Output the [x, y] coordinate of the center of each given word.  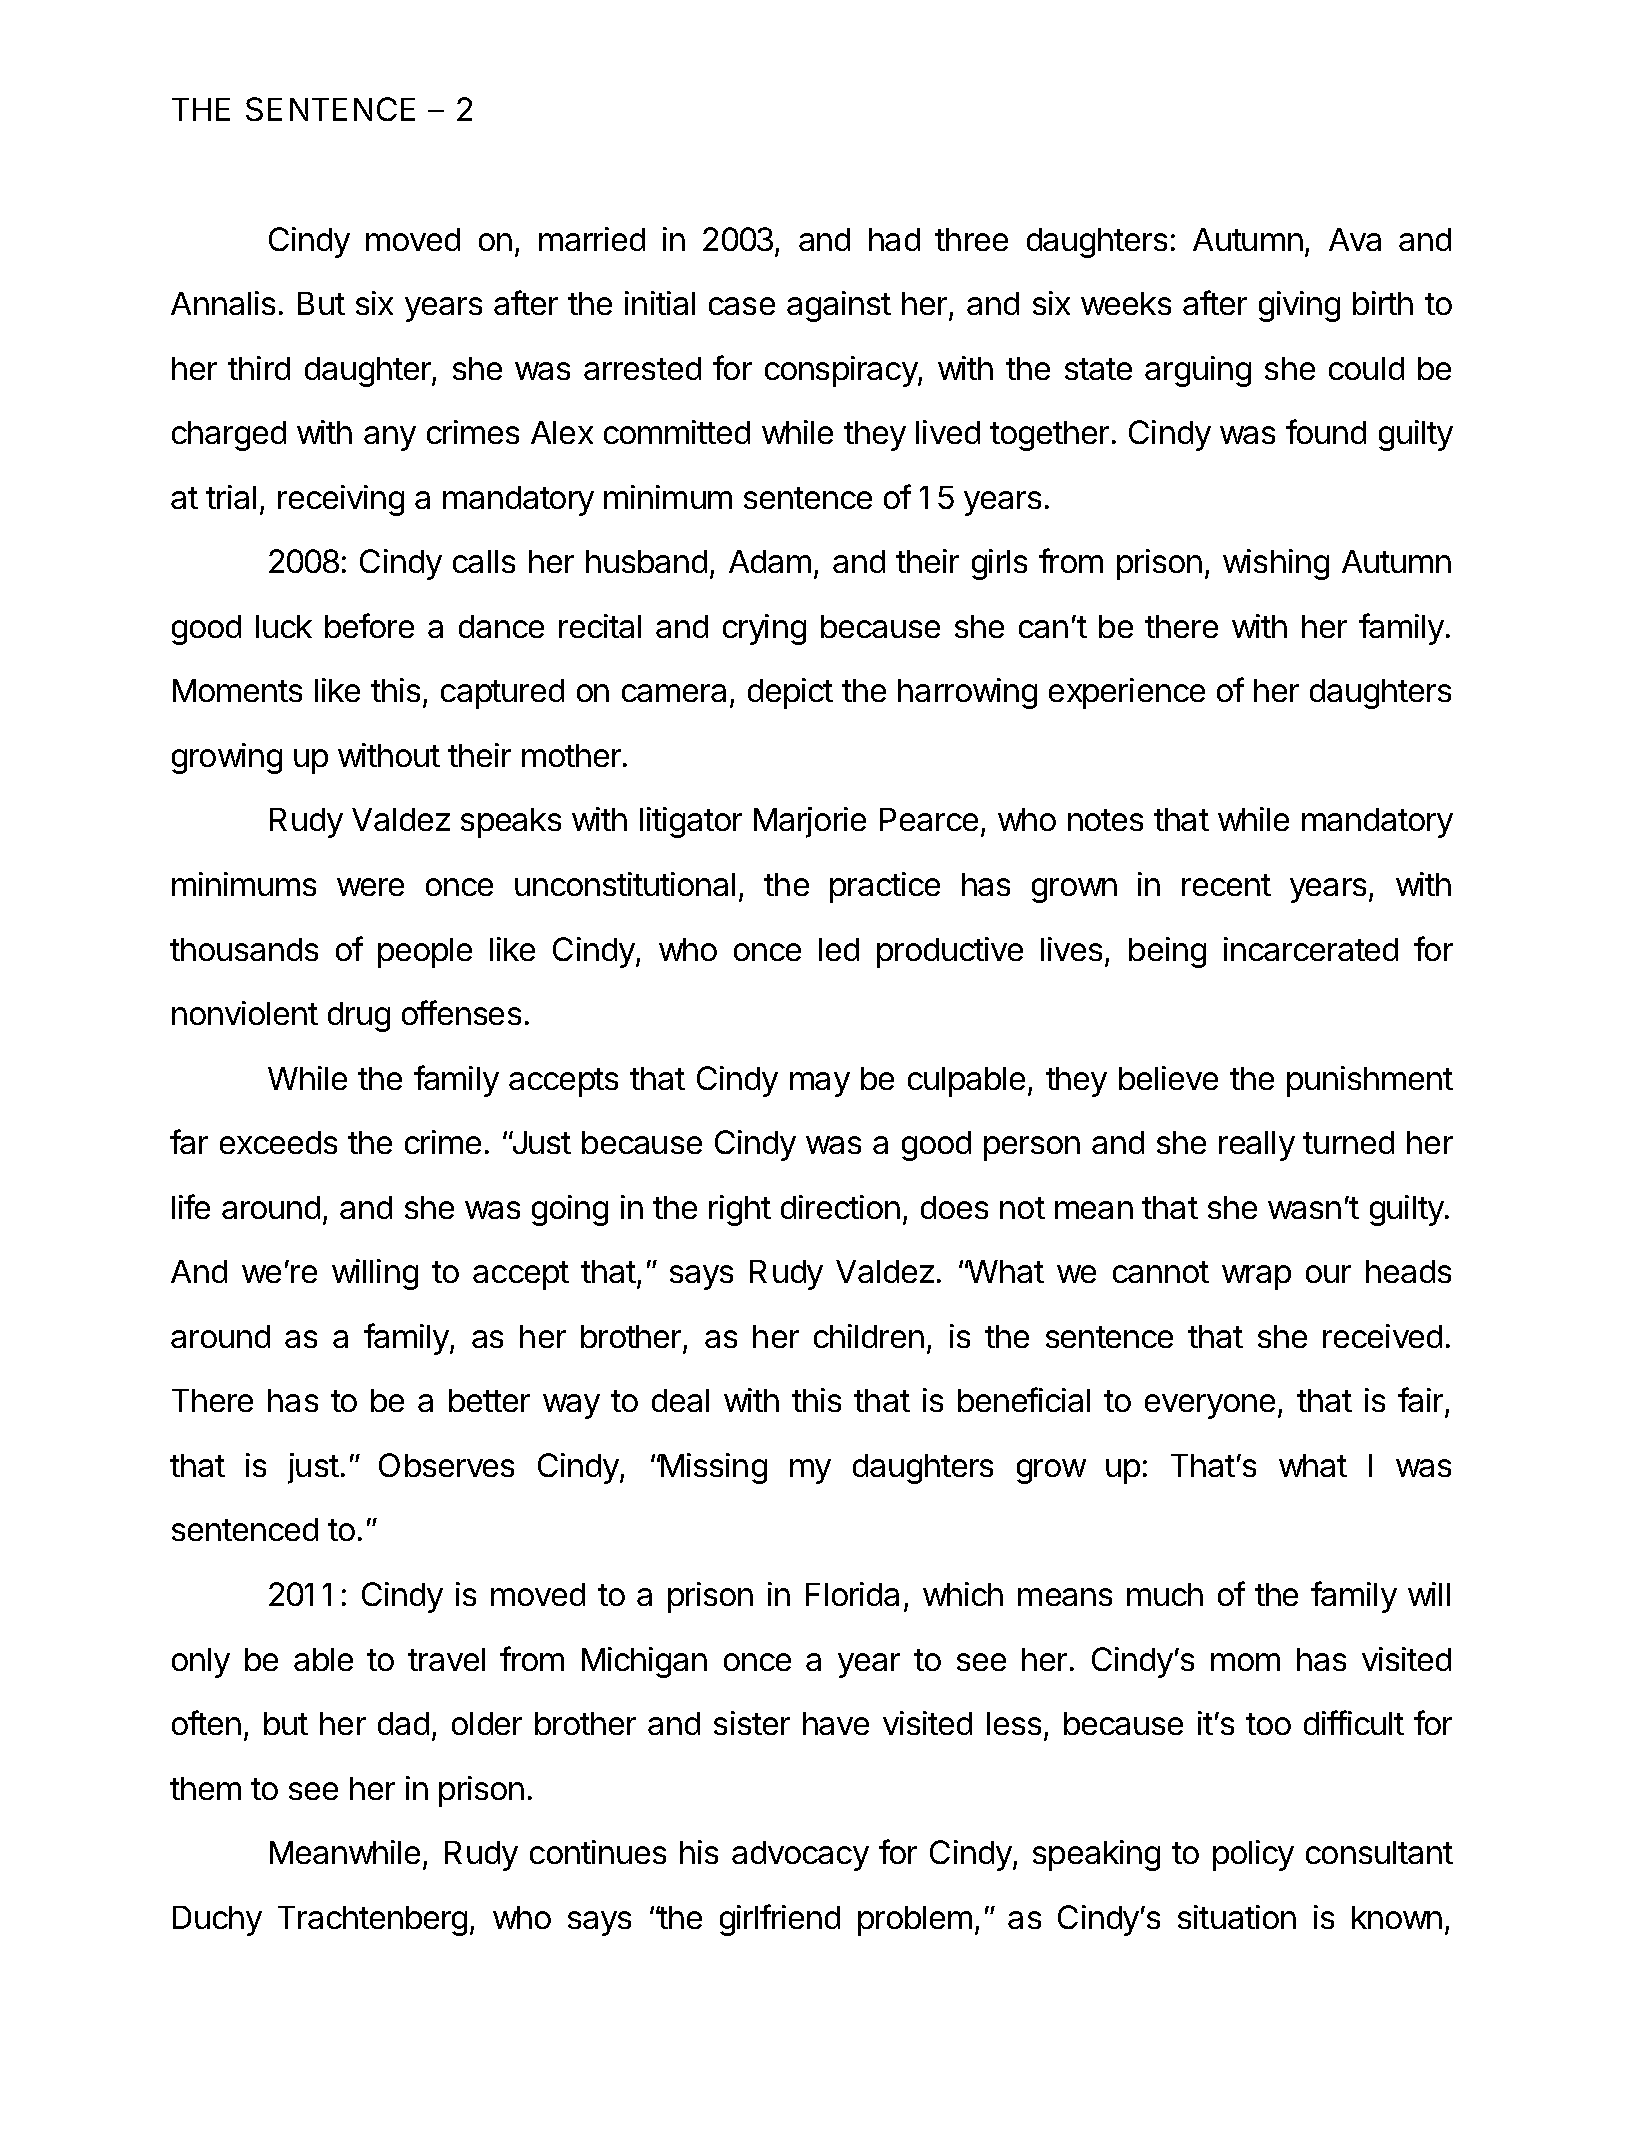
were [370, 887]
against [839, 306]
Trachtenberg [372, 1921]
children [869, 1336]
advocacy [800, 1856]
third [259, 368]
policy [1253, 1855]
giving [1299, 306]
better [489, 1400]
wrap [1256, 1277]
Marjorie [810, 822]
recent [1226, 885]
